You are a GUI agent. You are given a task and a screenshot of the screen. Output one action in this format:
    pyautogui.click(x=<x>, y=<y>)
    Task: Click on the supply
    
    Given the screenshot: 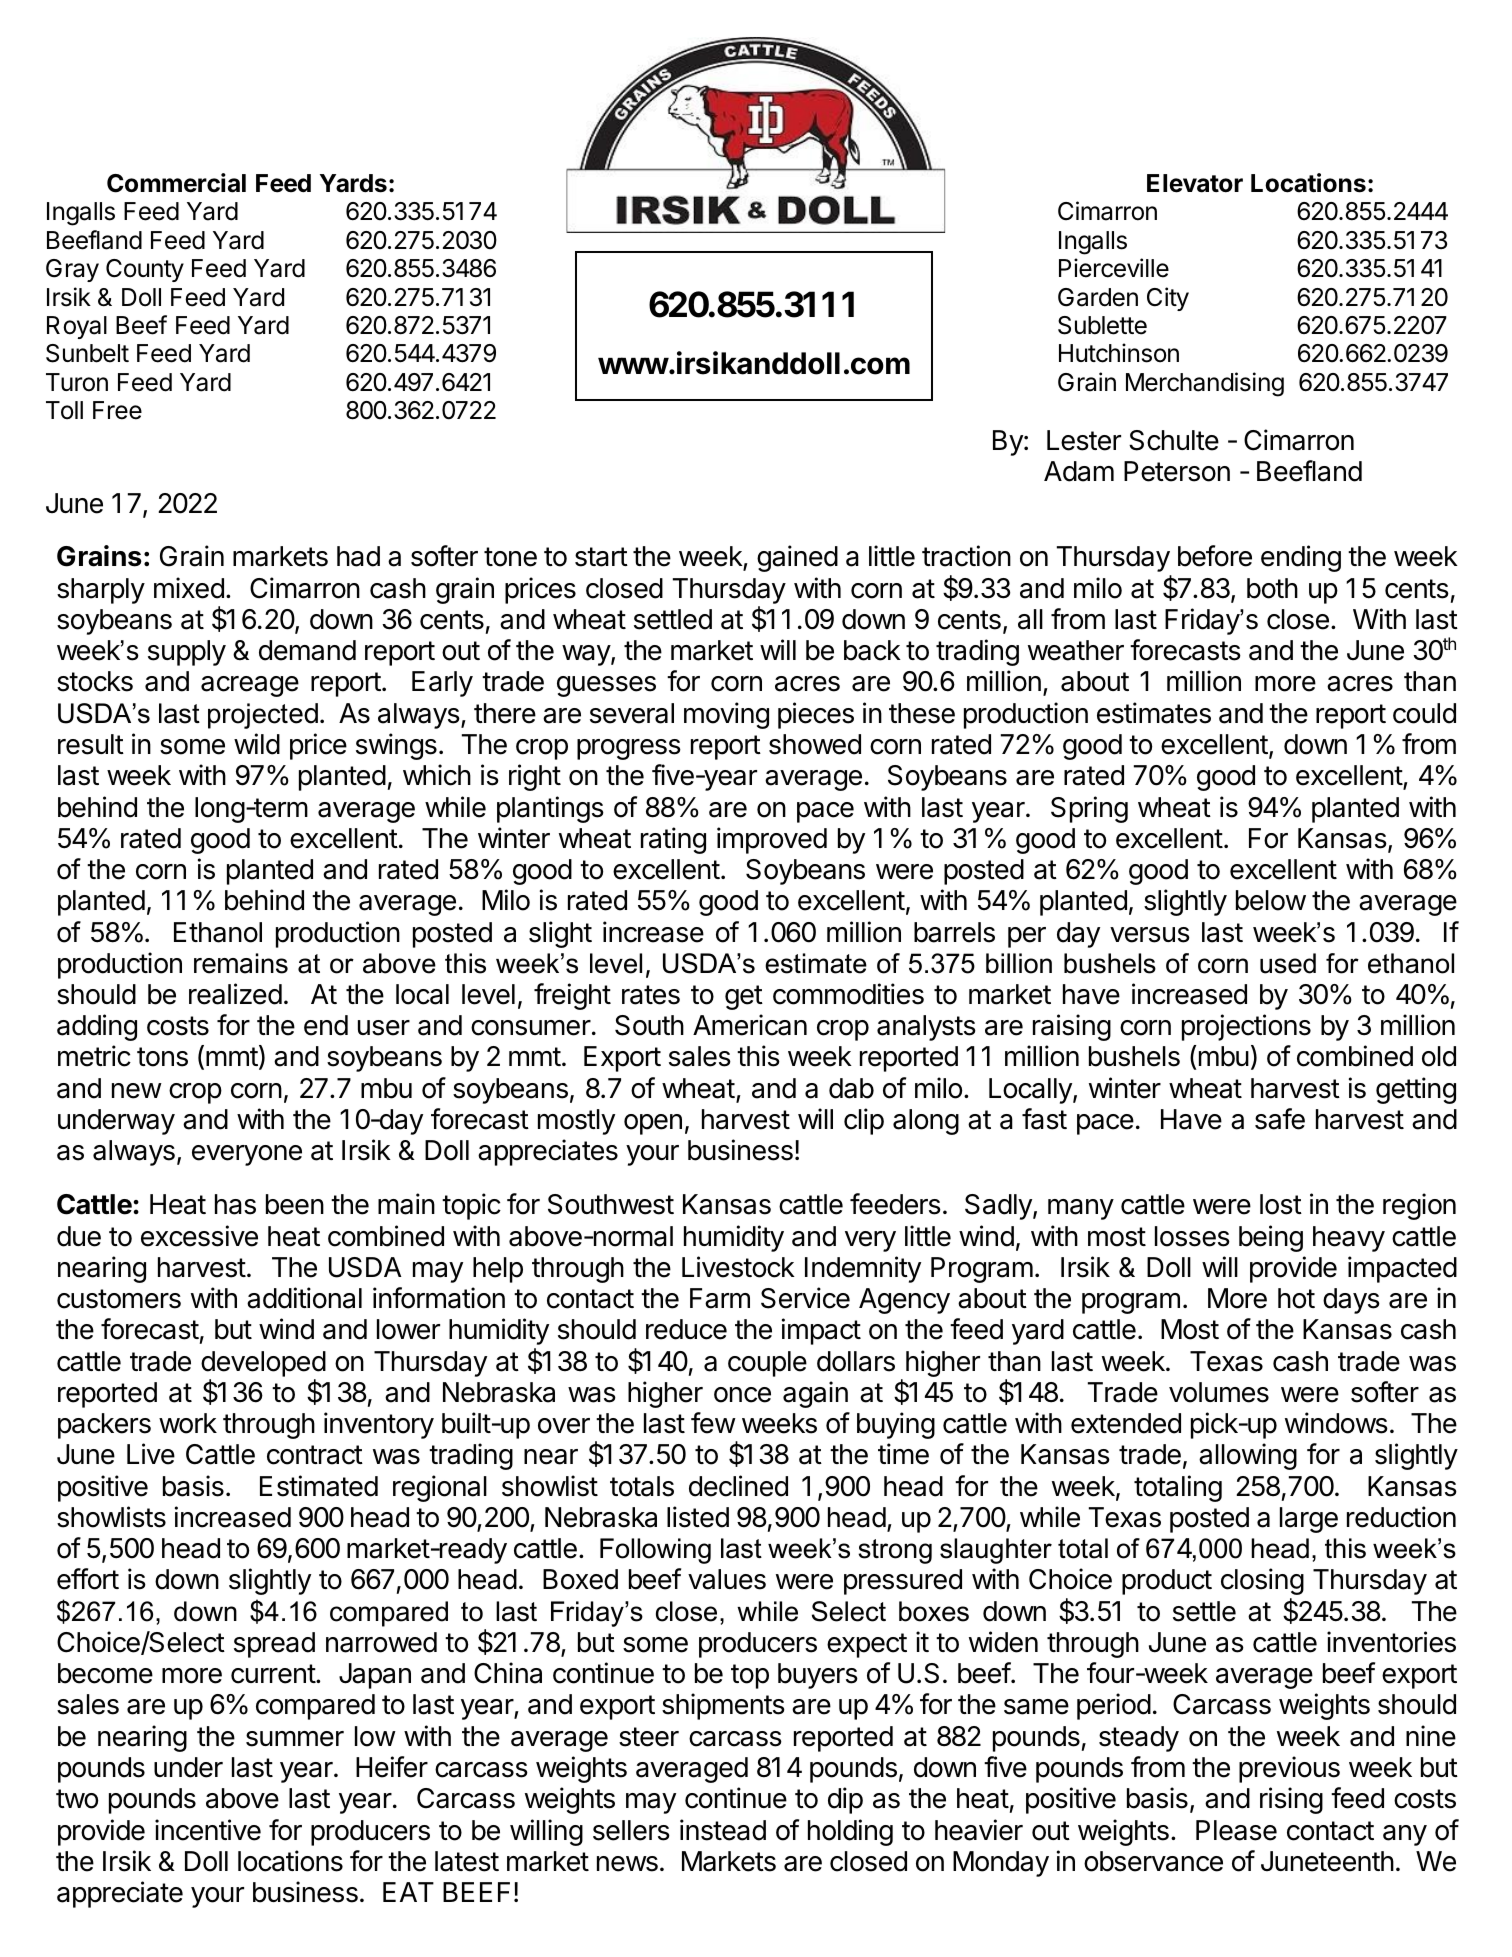 What is the action you would take?
    pyautogui.click(x=187, y=653)
